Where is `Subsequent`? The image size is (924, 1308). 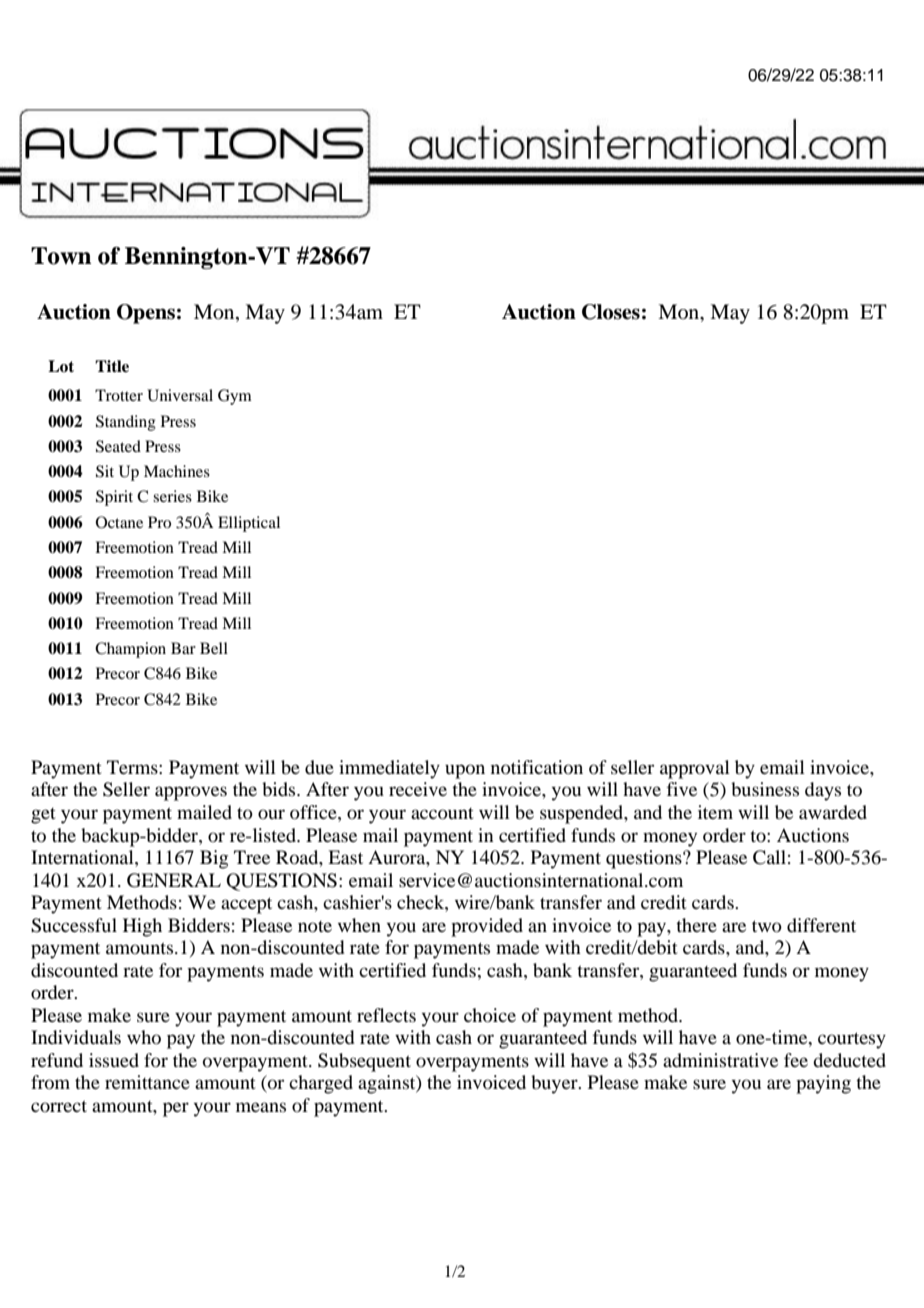 Subsequent is located at coordinates (364, 1062).
